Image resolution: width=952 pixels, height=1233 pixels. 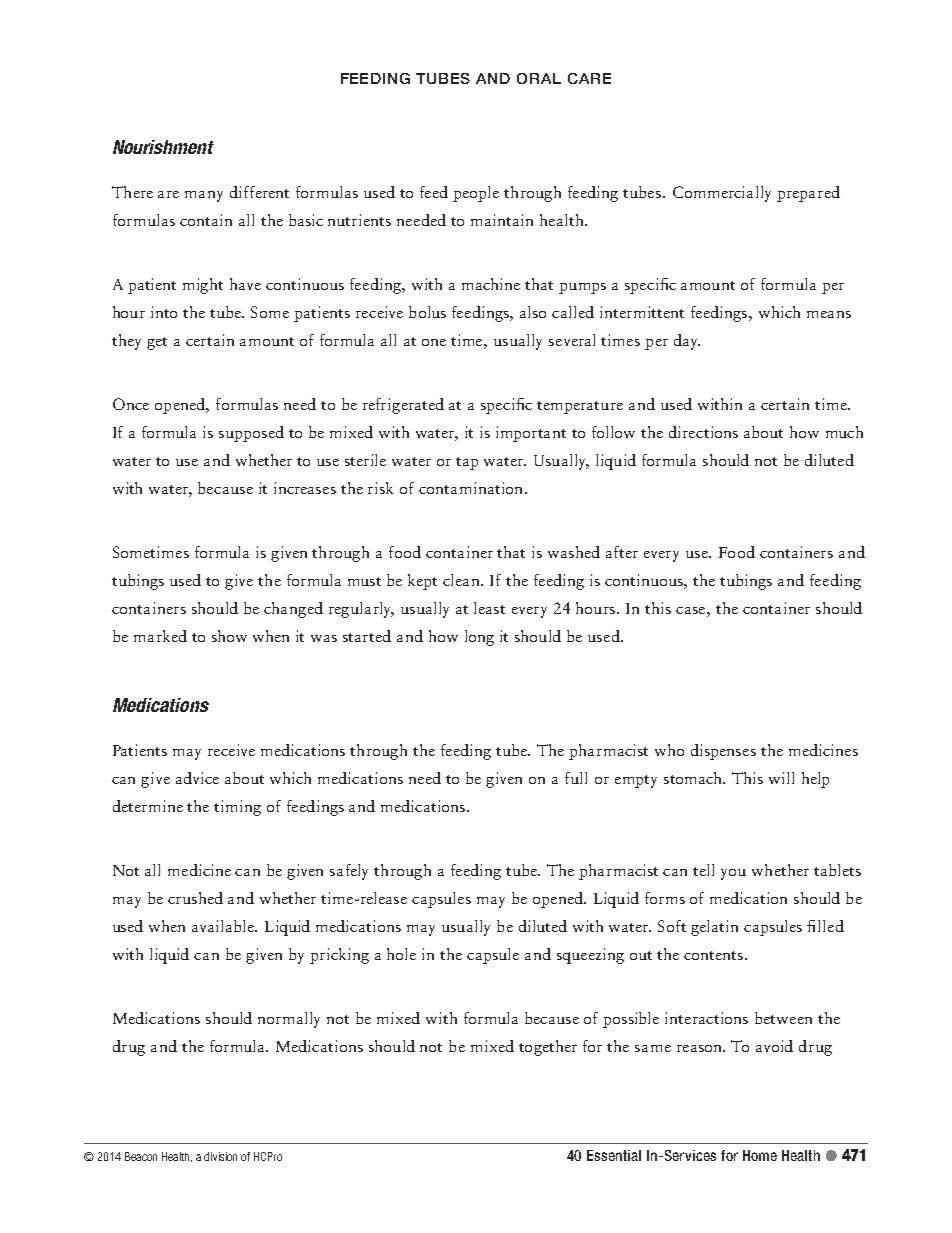 I want to click on crushed, so click(x=195, y=898).
